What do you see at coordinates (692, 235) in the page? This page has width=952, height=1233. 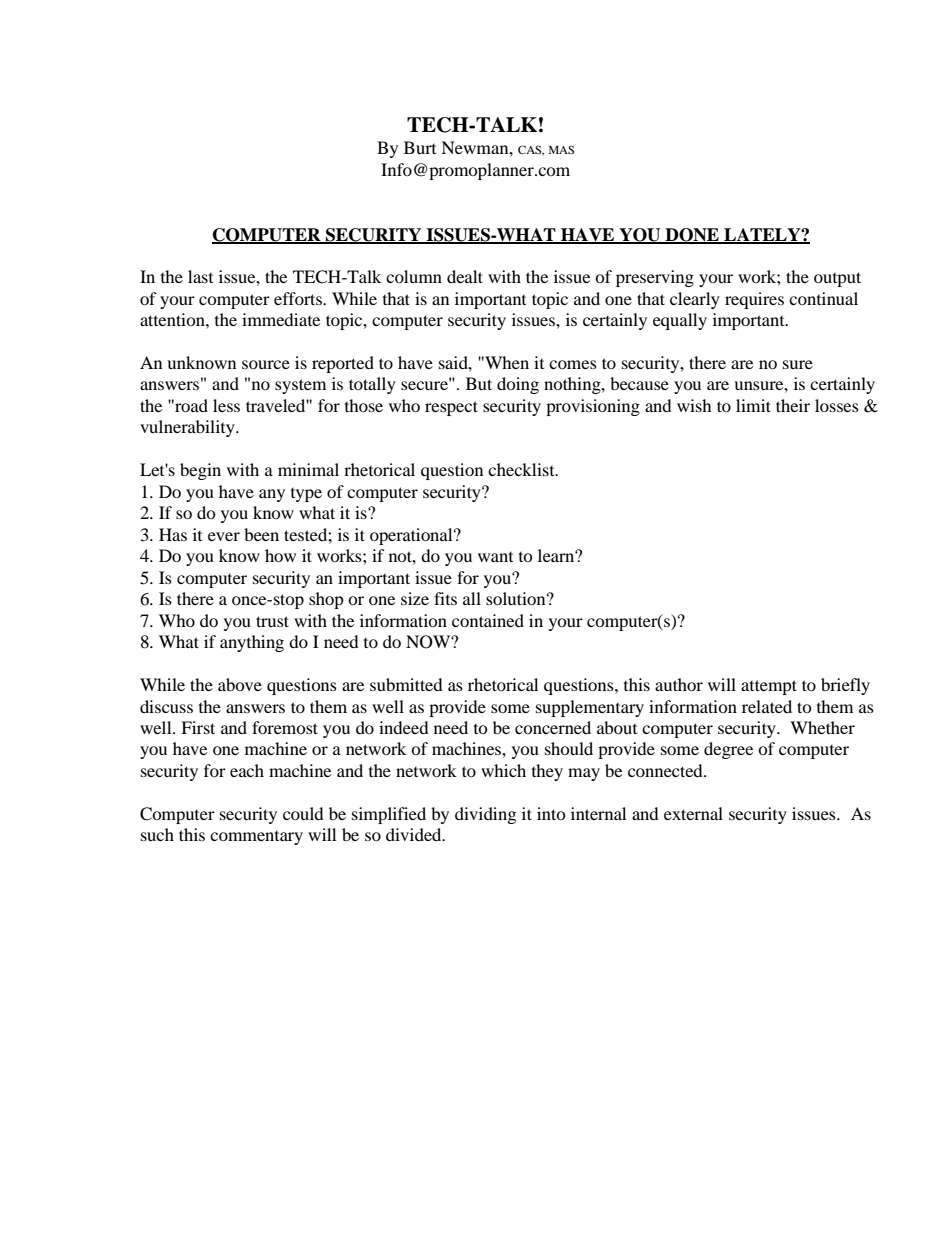 I see `DONE` at bounding box center [692, 235].
